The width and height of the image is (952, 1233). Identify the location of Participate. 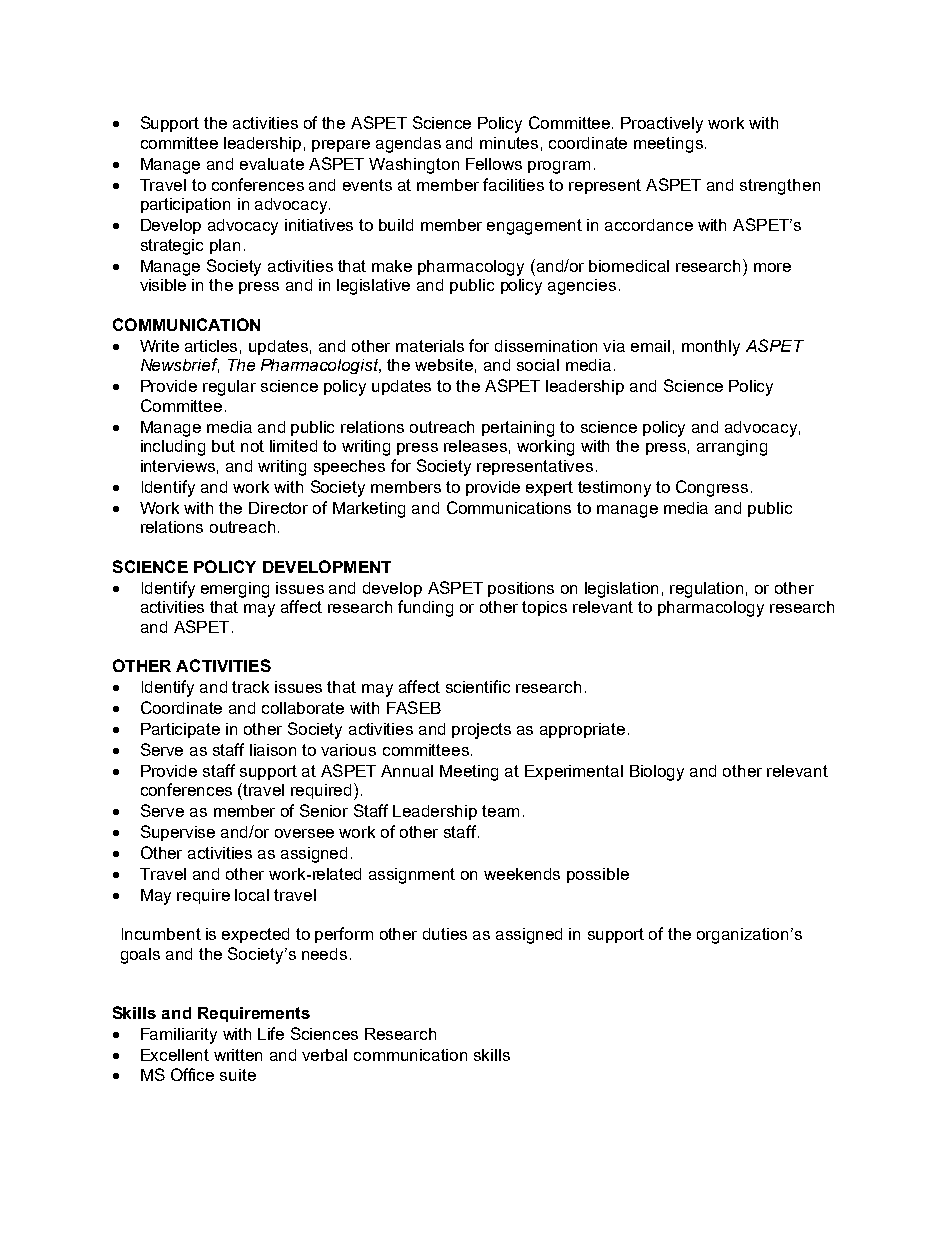
(180, 730).
